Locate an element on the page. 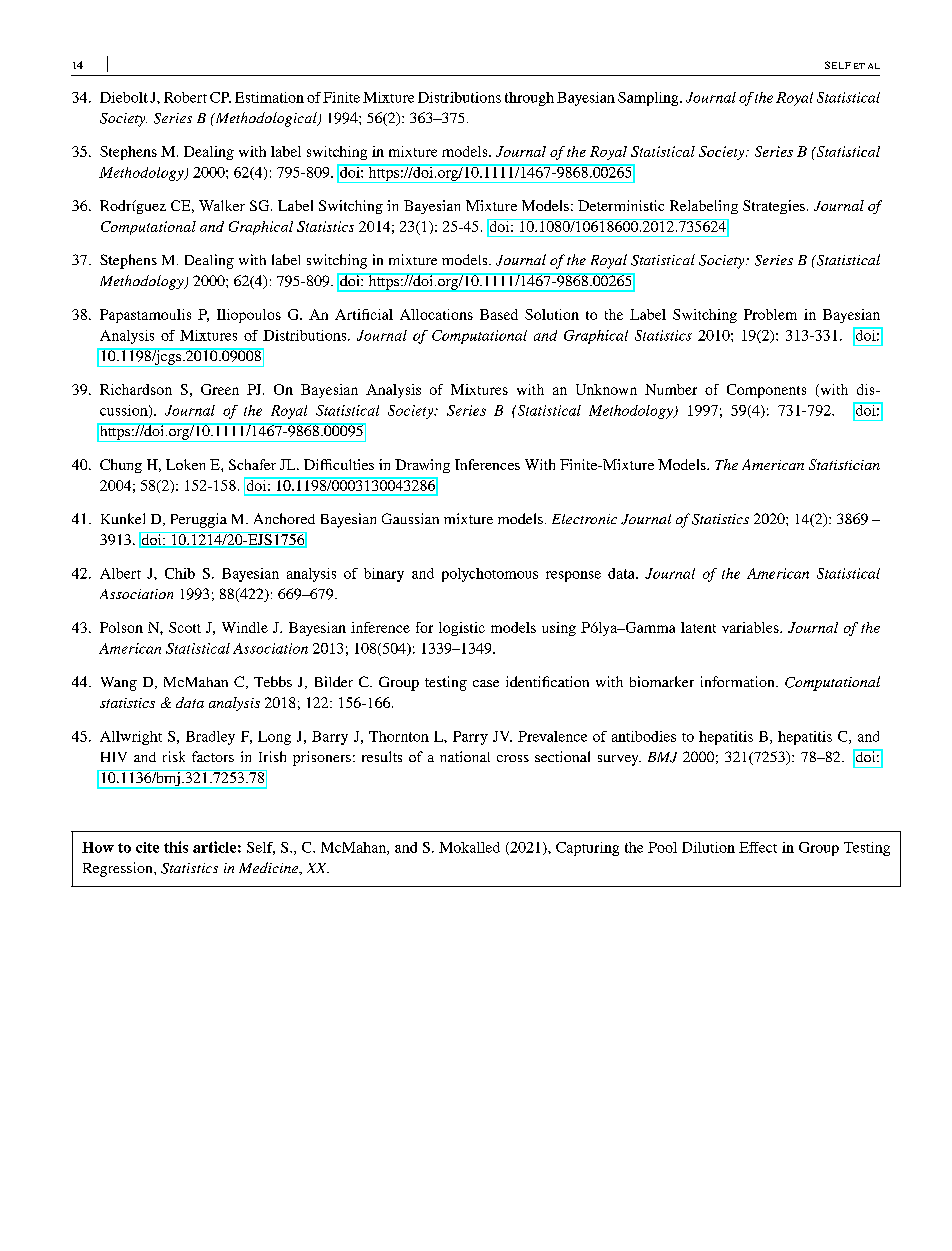 Image resolution: width=952 pixels, height=1251 pixels. variables is located at coordinates (751, 627).
